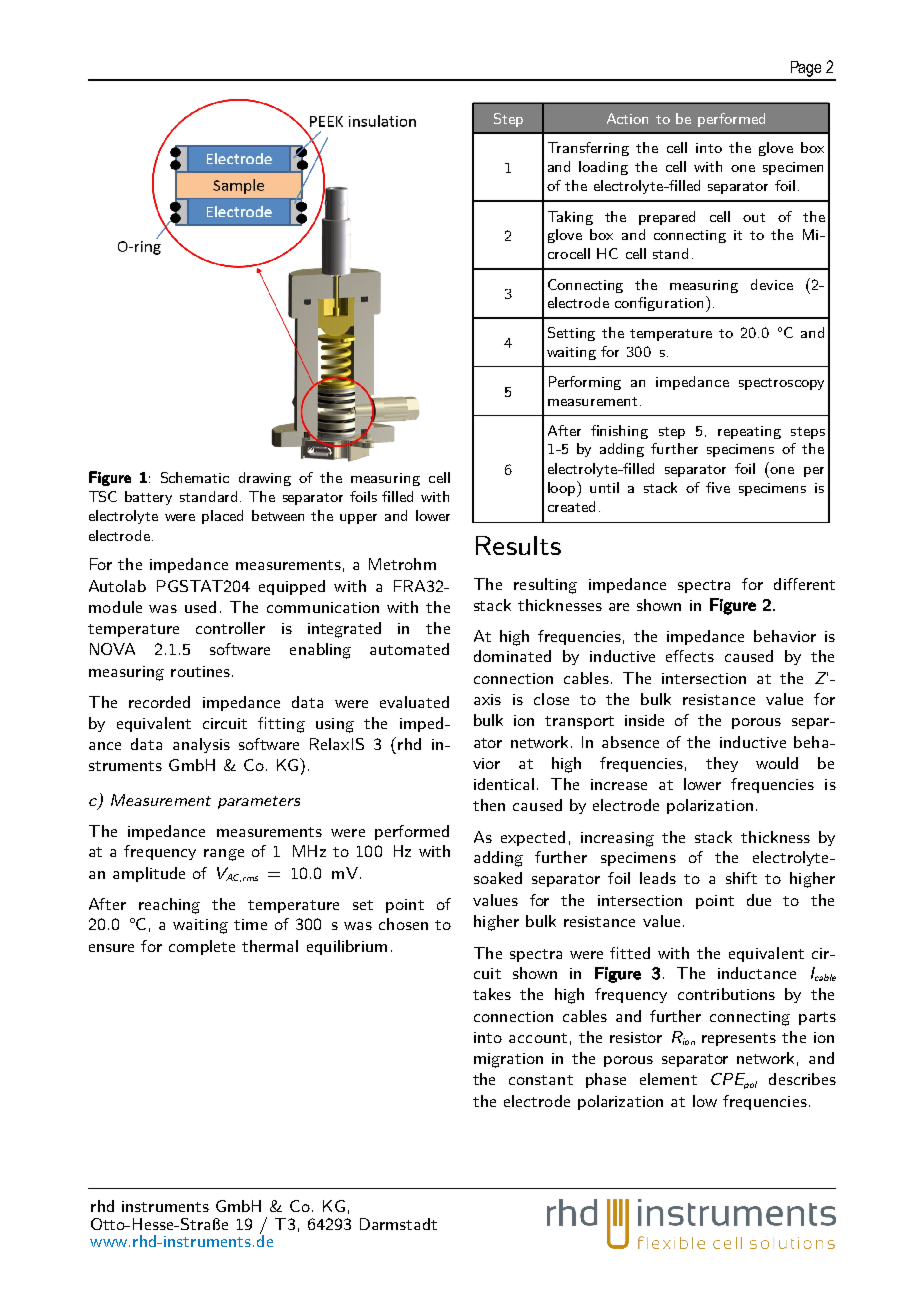 This image has width=924, height=1308. I want to click on constant, so click(541, 1080).
